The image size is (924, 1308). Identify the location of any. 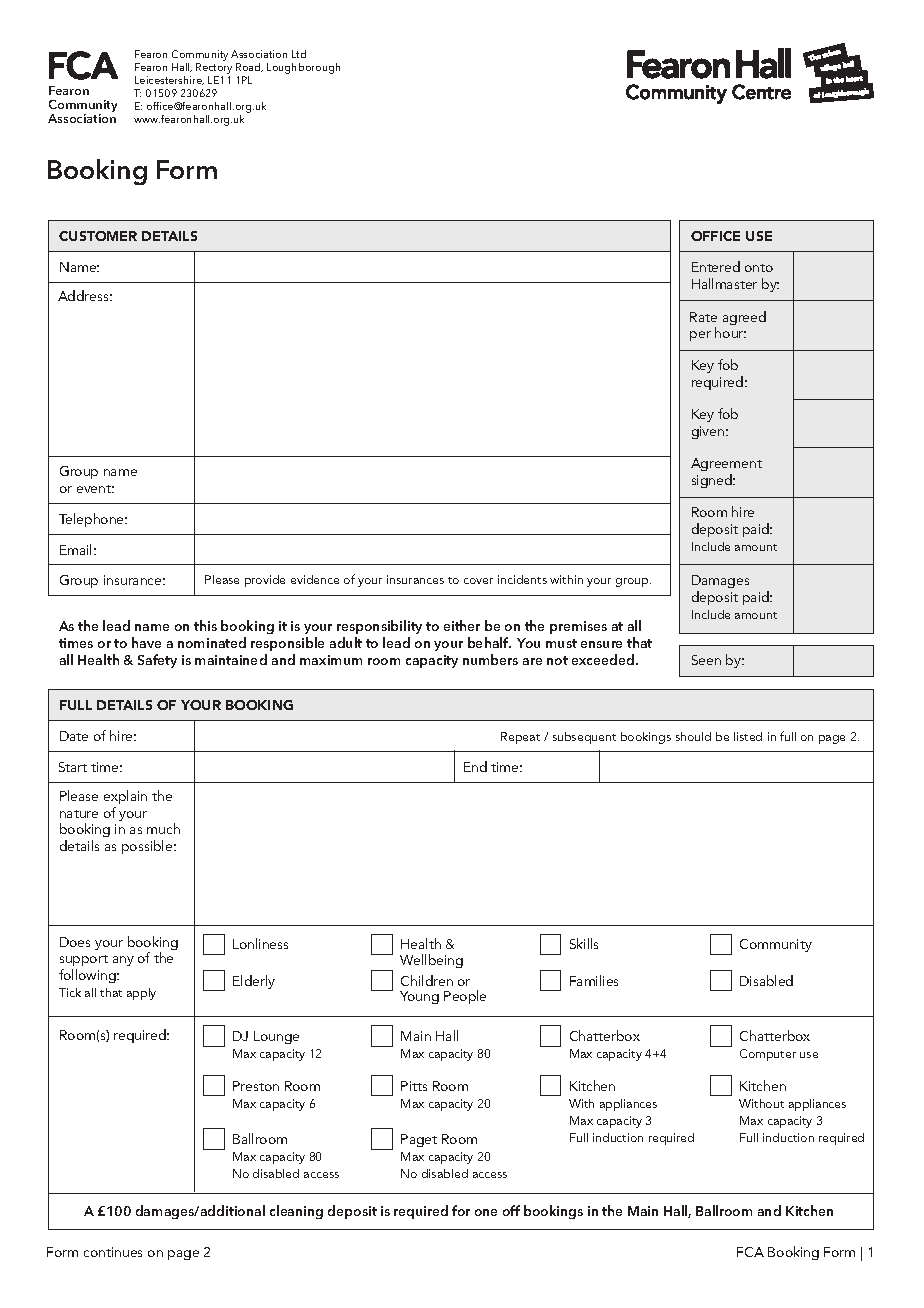
(123, 961).
